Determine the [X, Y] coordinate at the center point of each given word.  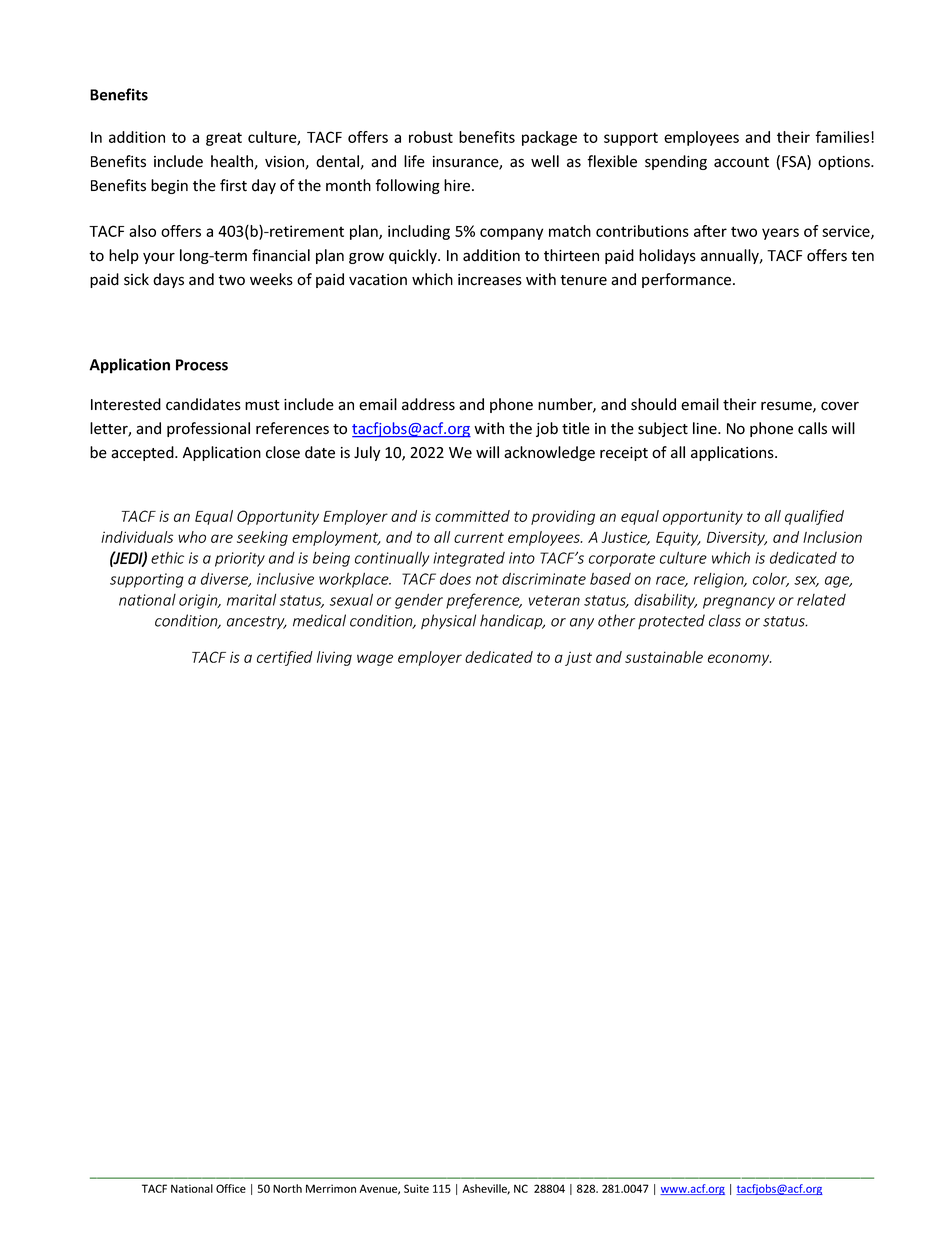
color [771, 580]
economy [740, 660]
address [428, 404]
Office [231, 1188]
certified [285, 658]
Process [202, 365]
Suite [416, 1188]
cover [840, 406]
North [287, 1188]
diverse [226, 580]
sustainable [664, 657]
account [741, 162]
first [233, 185]
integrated [469, 559]
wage [375, 660]
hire [458, 185]
